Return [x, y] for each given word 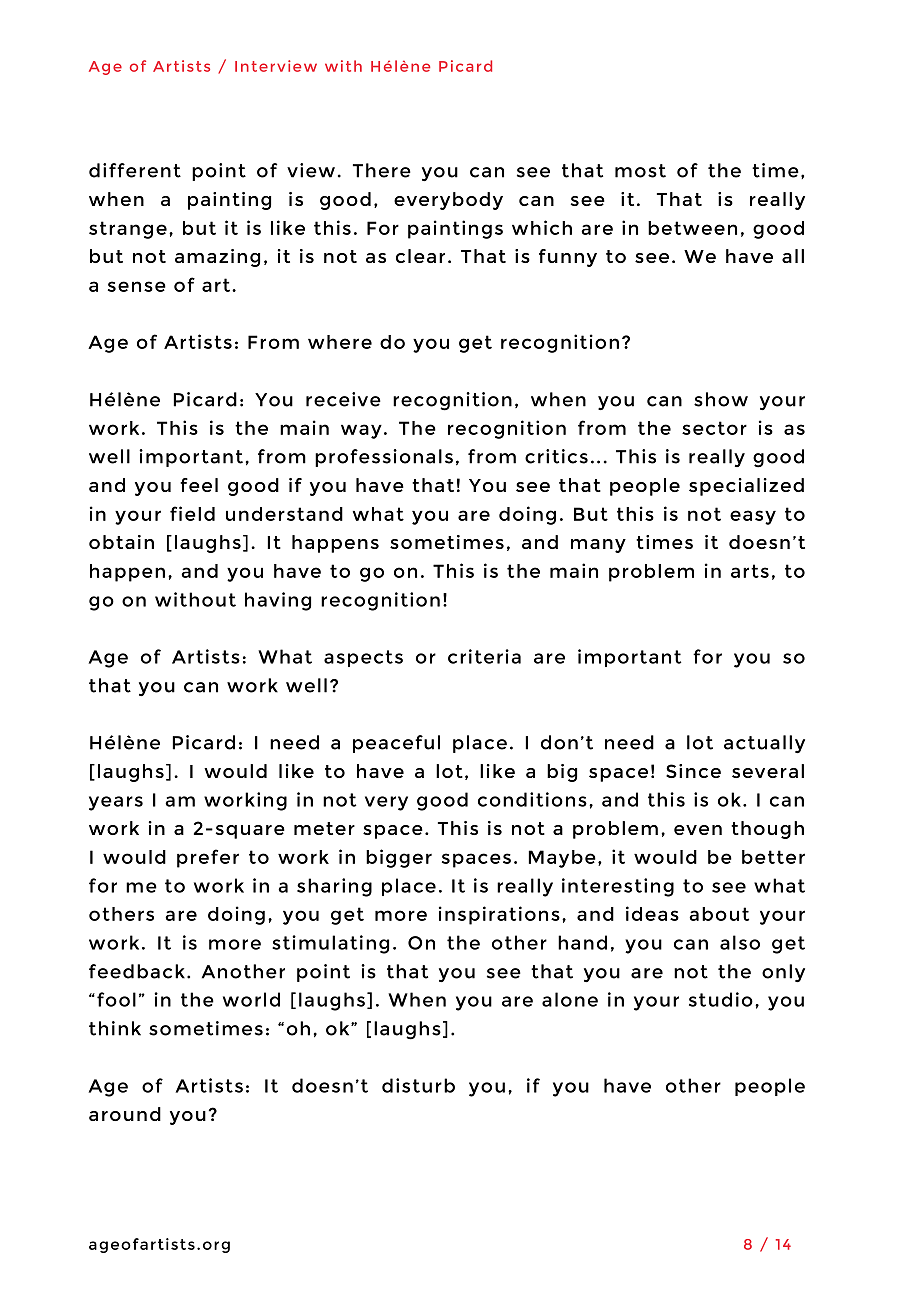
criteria [484, 656]
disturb [418, 1085]
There [382, 170]
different [135, 170]
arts [750, 571]
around [125, 1114]
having [278, 601]
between [692, 228]
